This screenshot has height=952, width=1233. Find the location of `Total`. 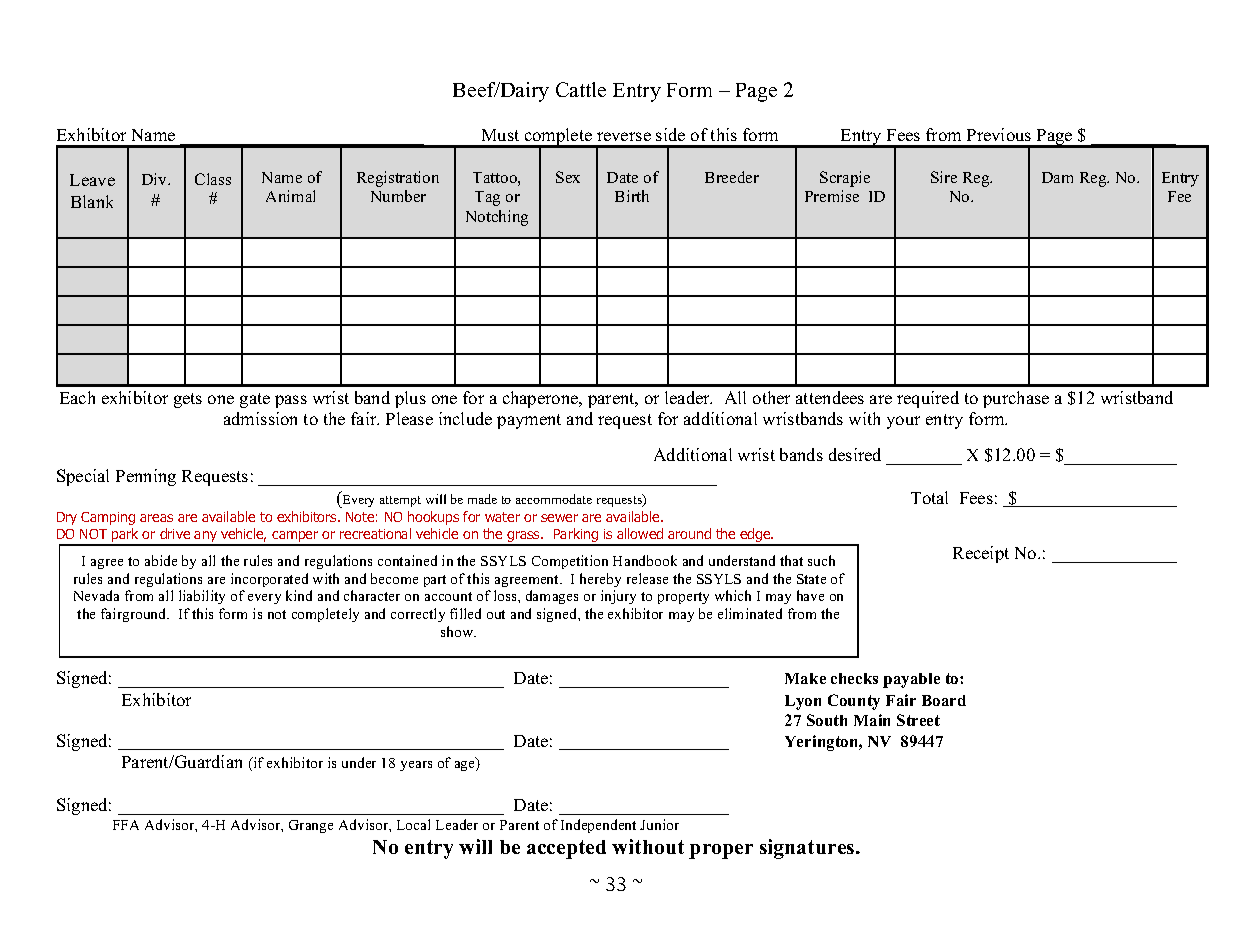

Total is located at coordinates (929, 497).
